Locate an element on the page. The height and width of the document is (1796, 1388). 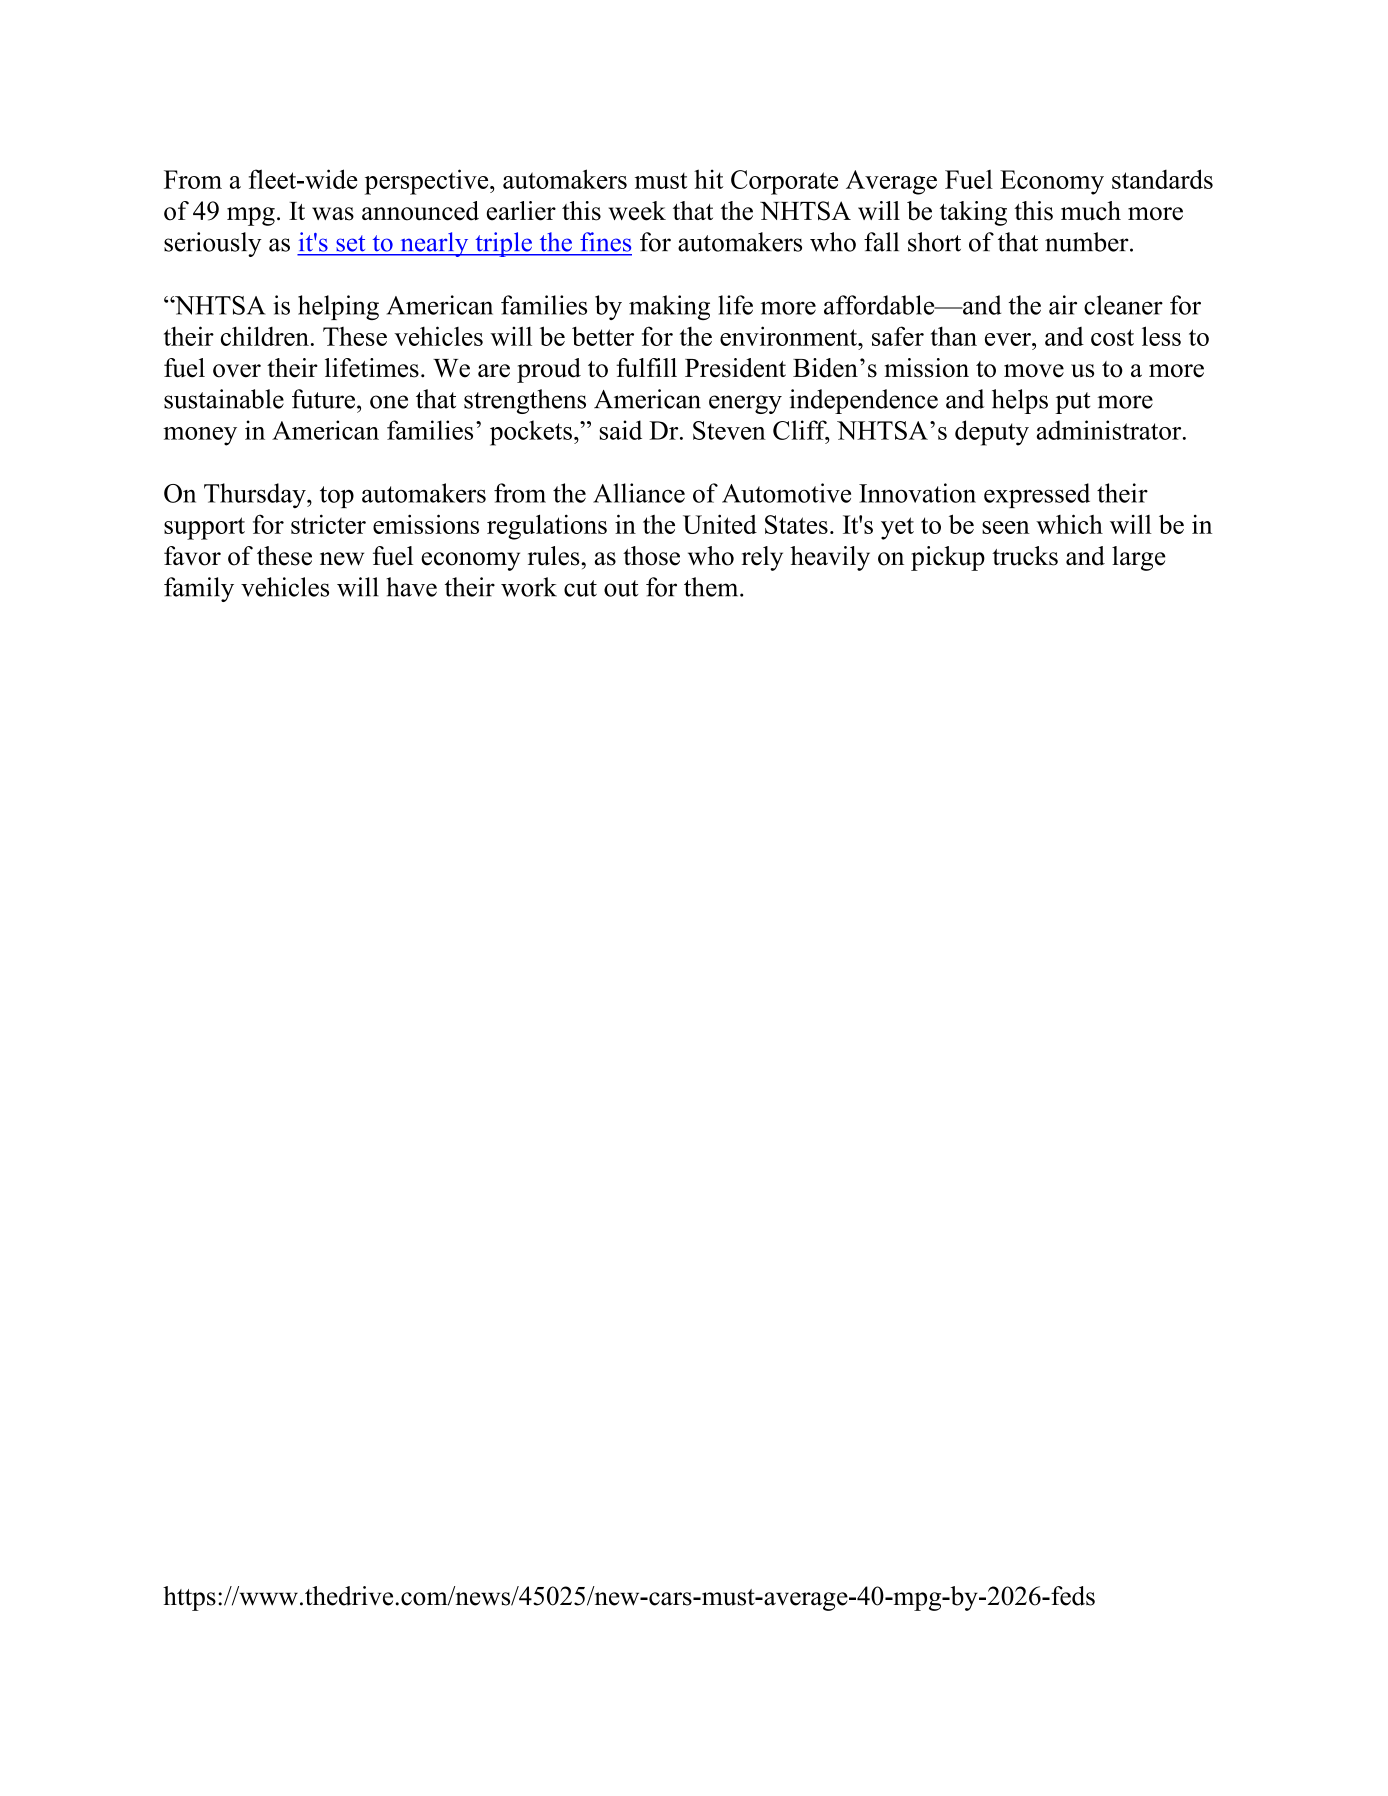
them is located at coordinates (712, 587).
